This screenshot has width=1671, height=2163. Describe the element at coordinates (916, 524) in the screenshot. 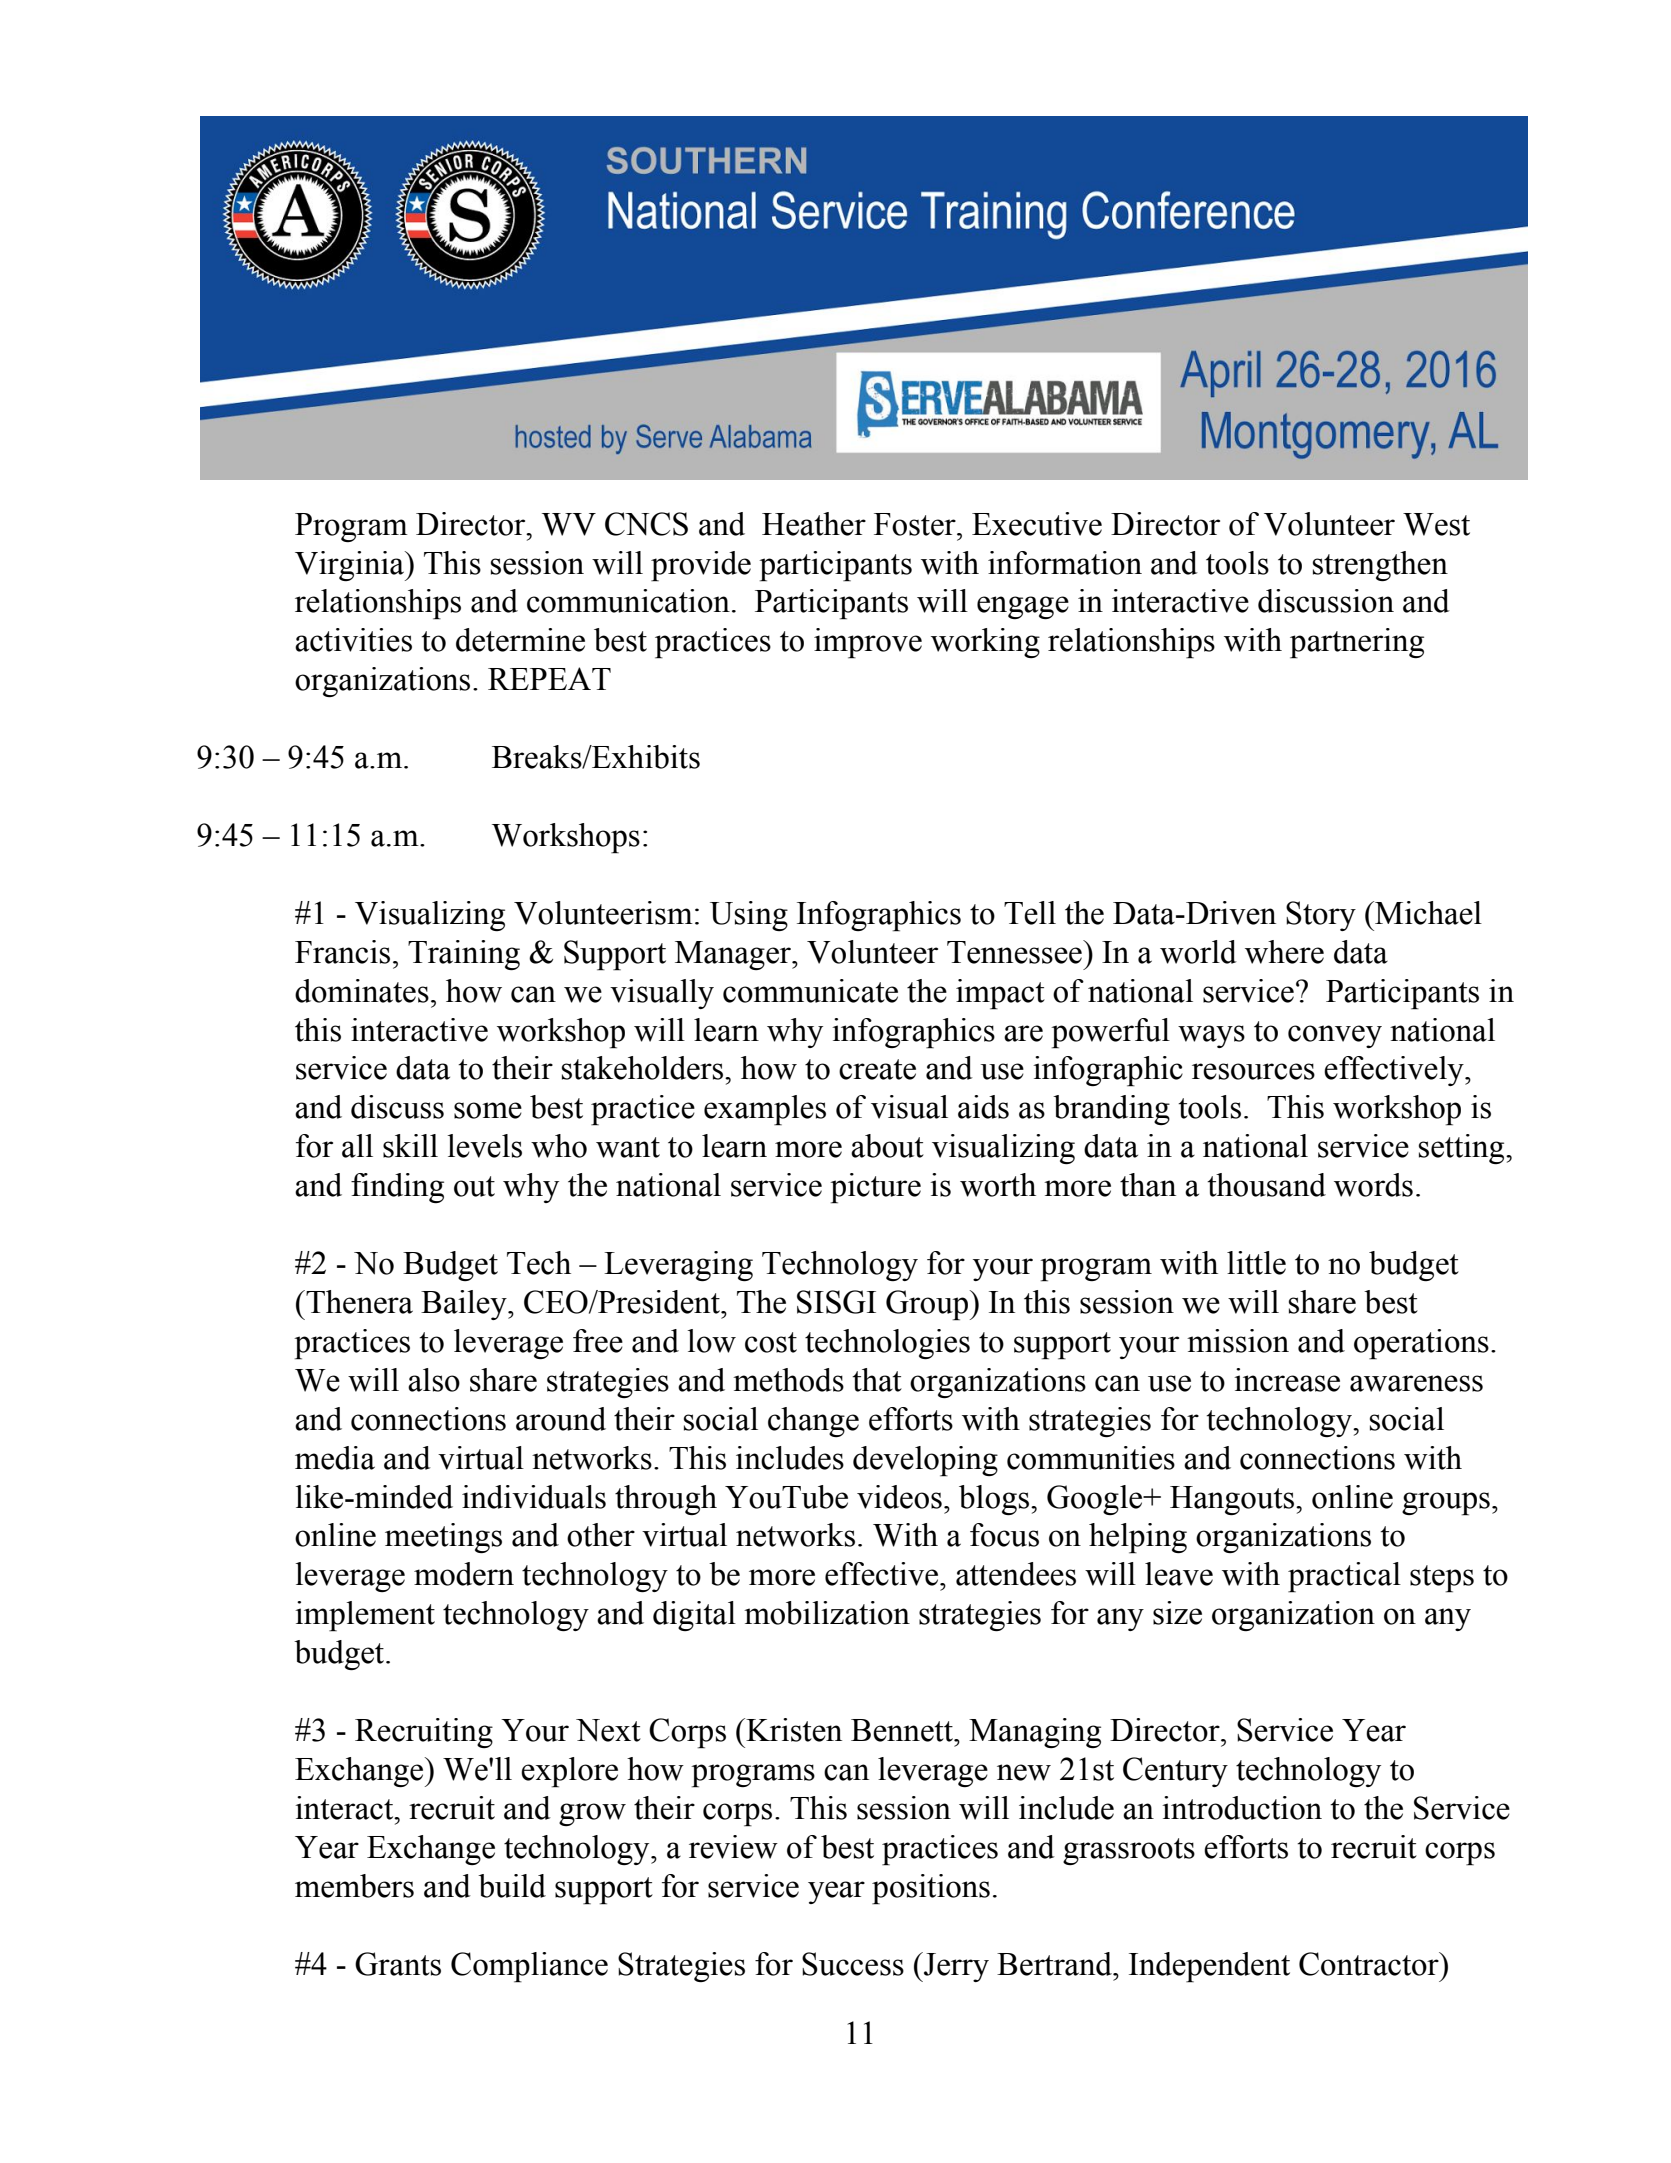

I see `Foster` at that location.
